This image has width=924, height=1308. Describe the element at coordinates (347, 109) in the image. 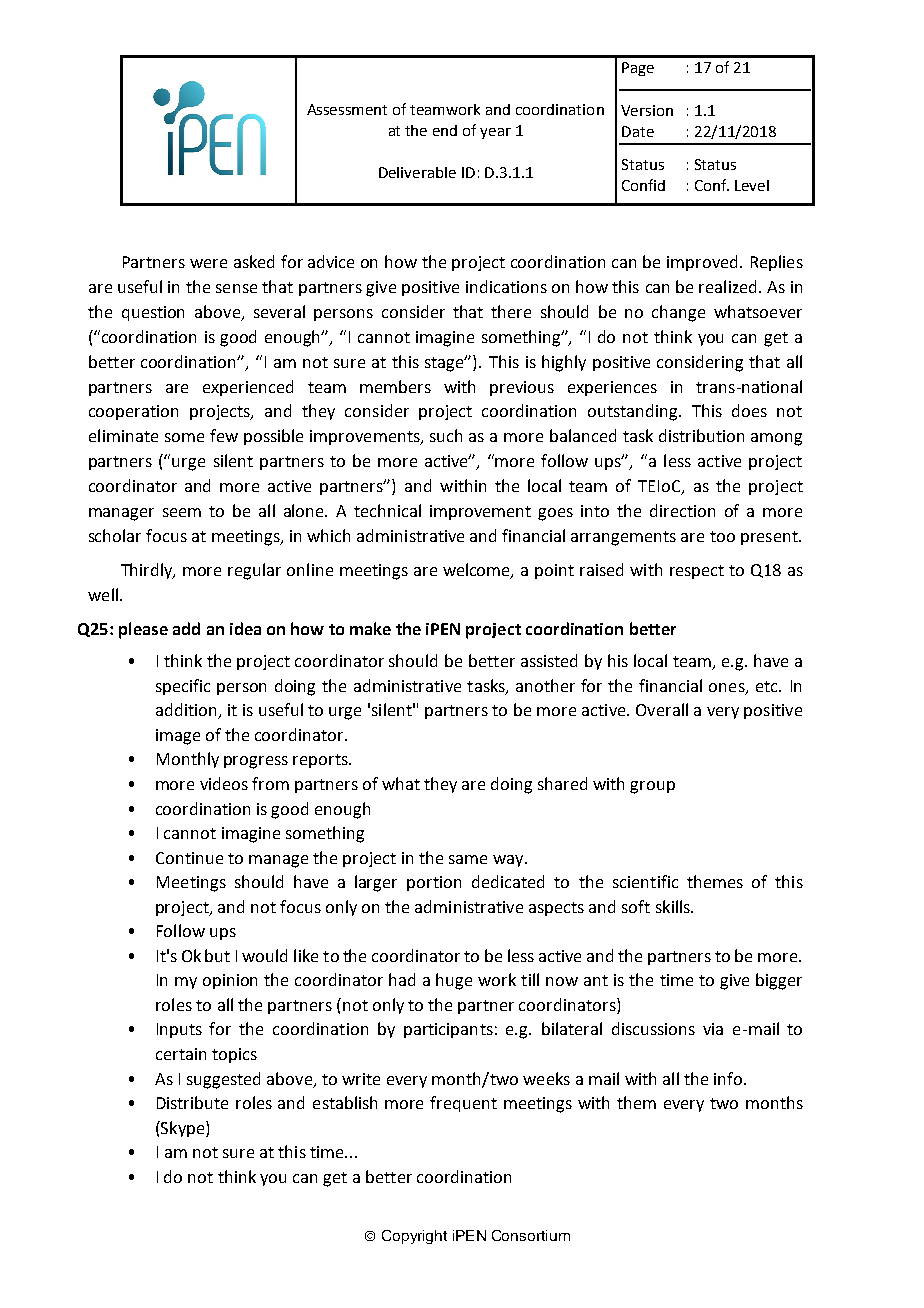

I see `Assessment` at that location.
